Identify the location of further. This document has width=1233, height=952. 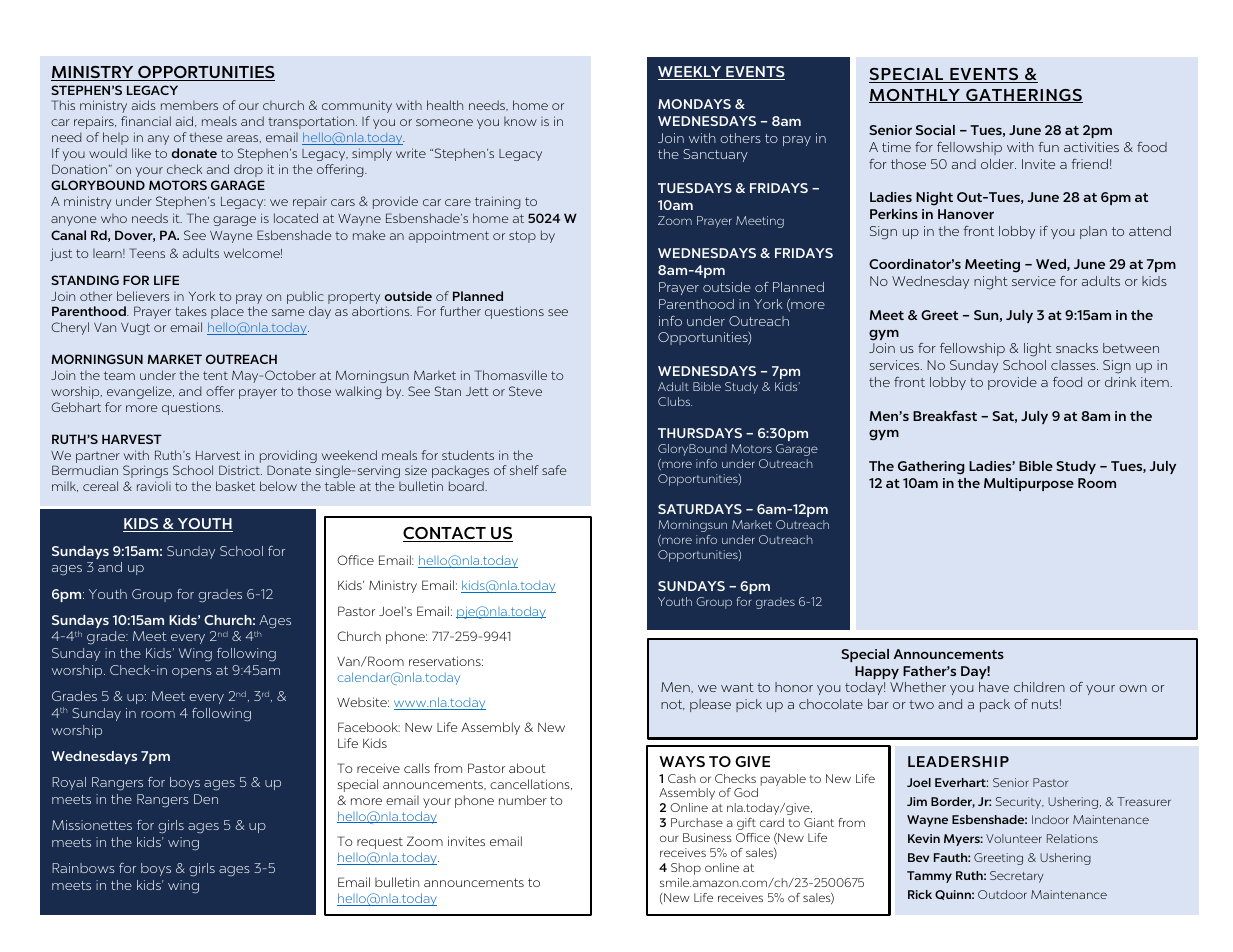
(460, 311).
